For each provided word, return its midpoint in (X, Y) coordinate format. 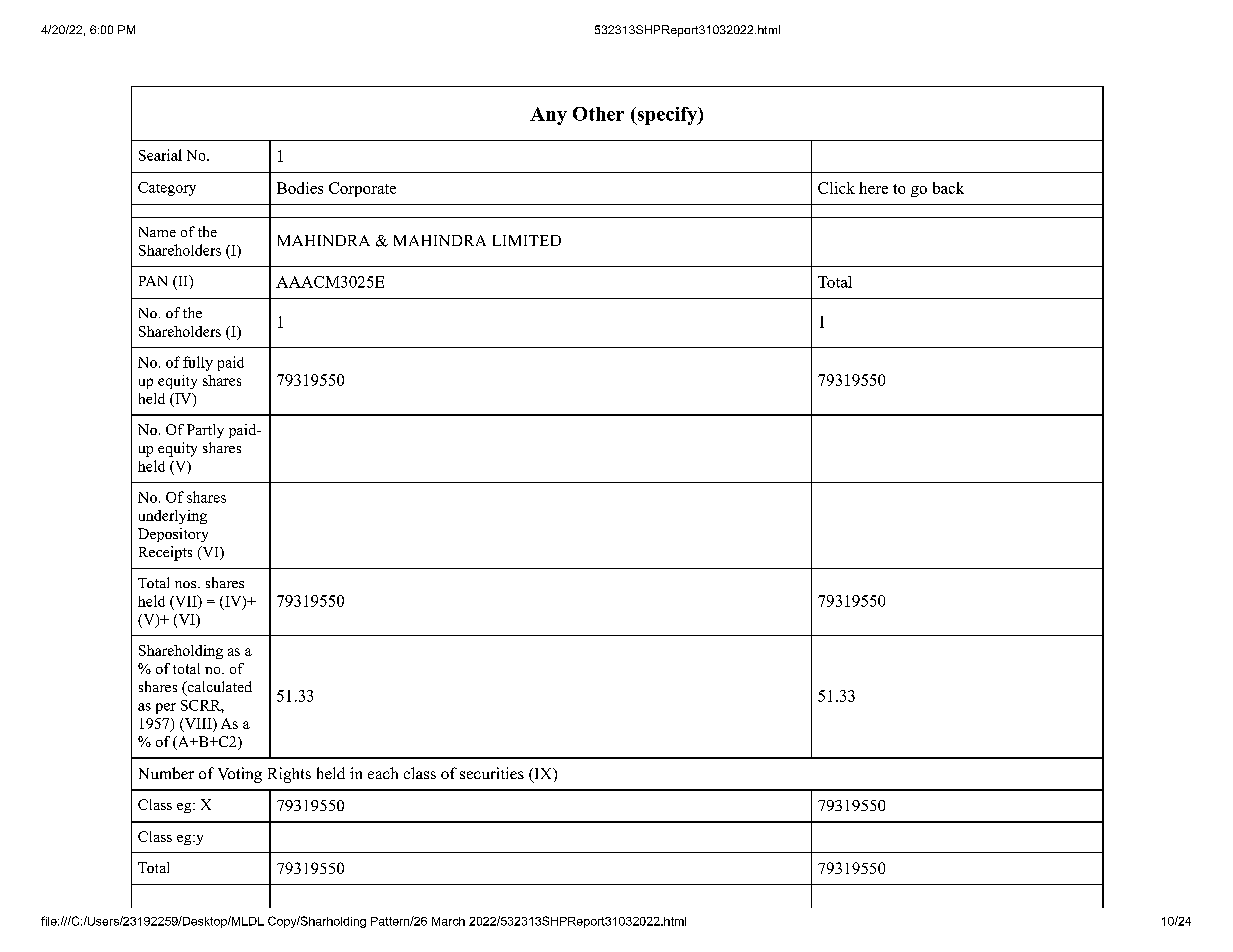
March (448, 921)
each (383, 773)
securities (492, 773)
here (873, 188)
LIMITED (527, 240)
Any (548, 116)
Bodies (300, 188)
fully (198, 363)
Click (836, 188)
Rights (289, 775)
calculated (218, 688)
